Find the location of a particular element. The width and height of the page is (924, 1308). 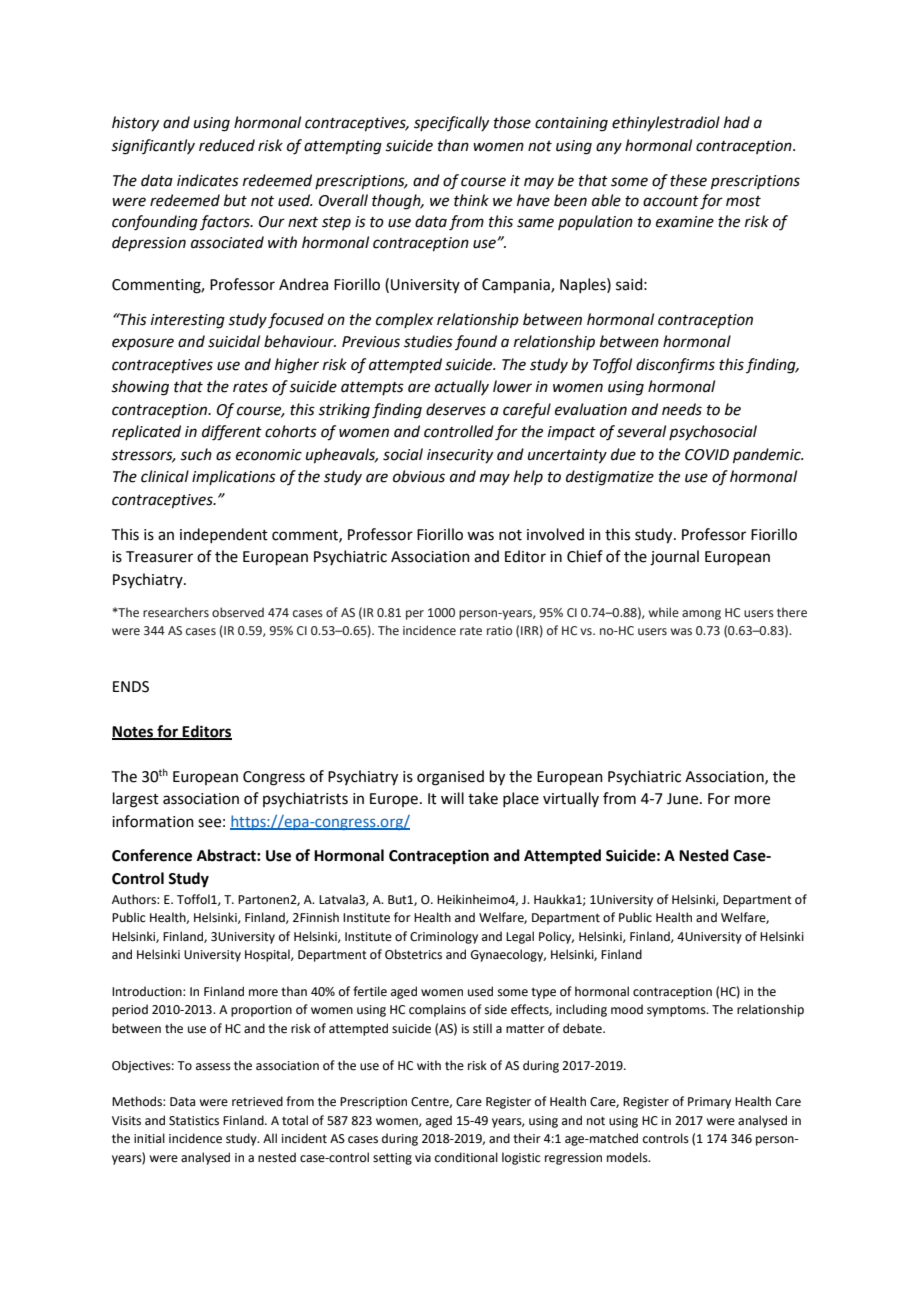

obvious is located at coordinates (419, 476).
